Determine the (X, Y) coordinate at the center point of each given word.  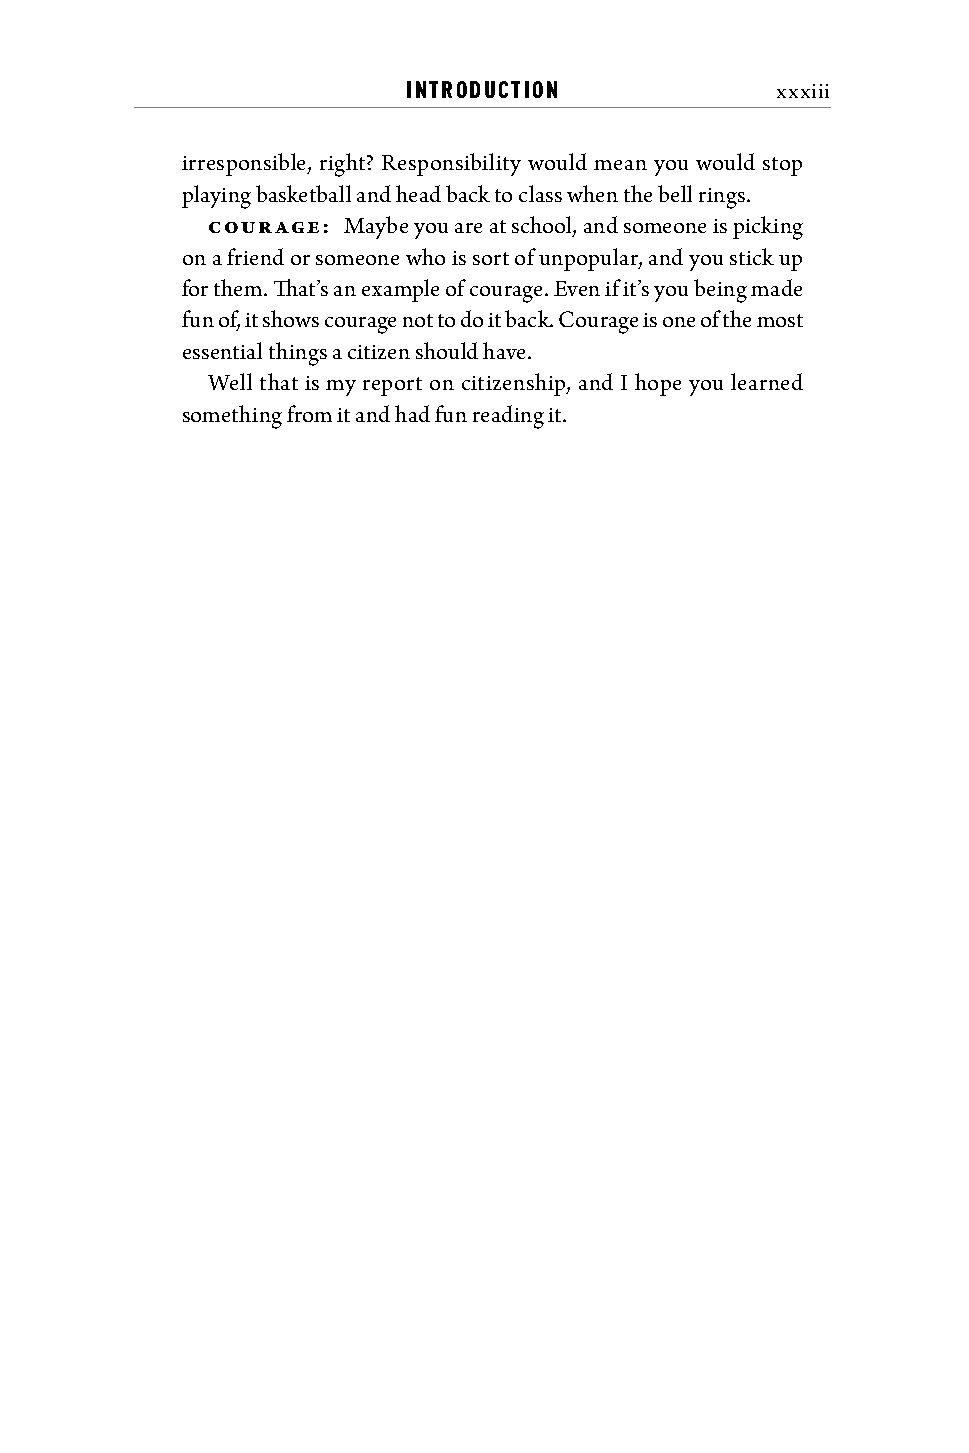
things (298, 354)
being (720, 291)
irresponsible (245, 164)
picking (768, 228)
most (780, 320)
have (506, 350)
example (400, 290)
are (468, 228)
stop (782, 166)
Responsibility (451, 164)
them (239, 287)
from (309, 413)
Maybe (376, 227)
